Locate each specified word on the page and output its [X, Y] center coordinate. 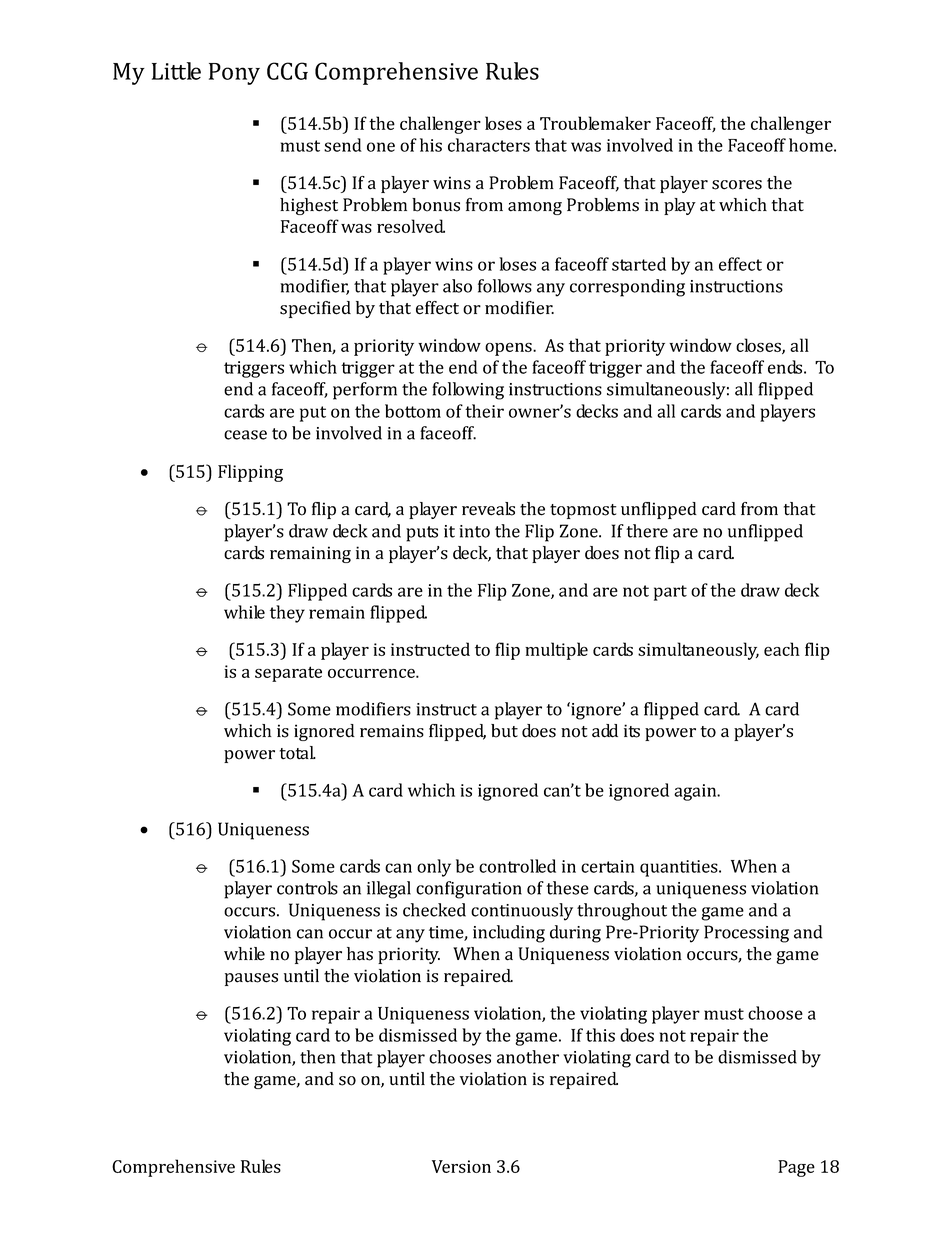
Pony [234, 74]
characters [489, 145]
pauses [251, 979]
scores [737, 185]
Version [461, 1166]
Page [796, 1168]
